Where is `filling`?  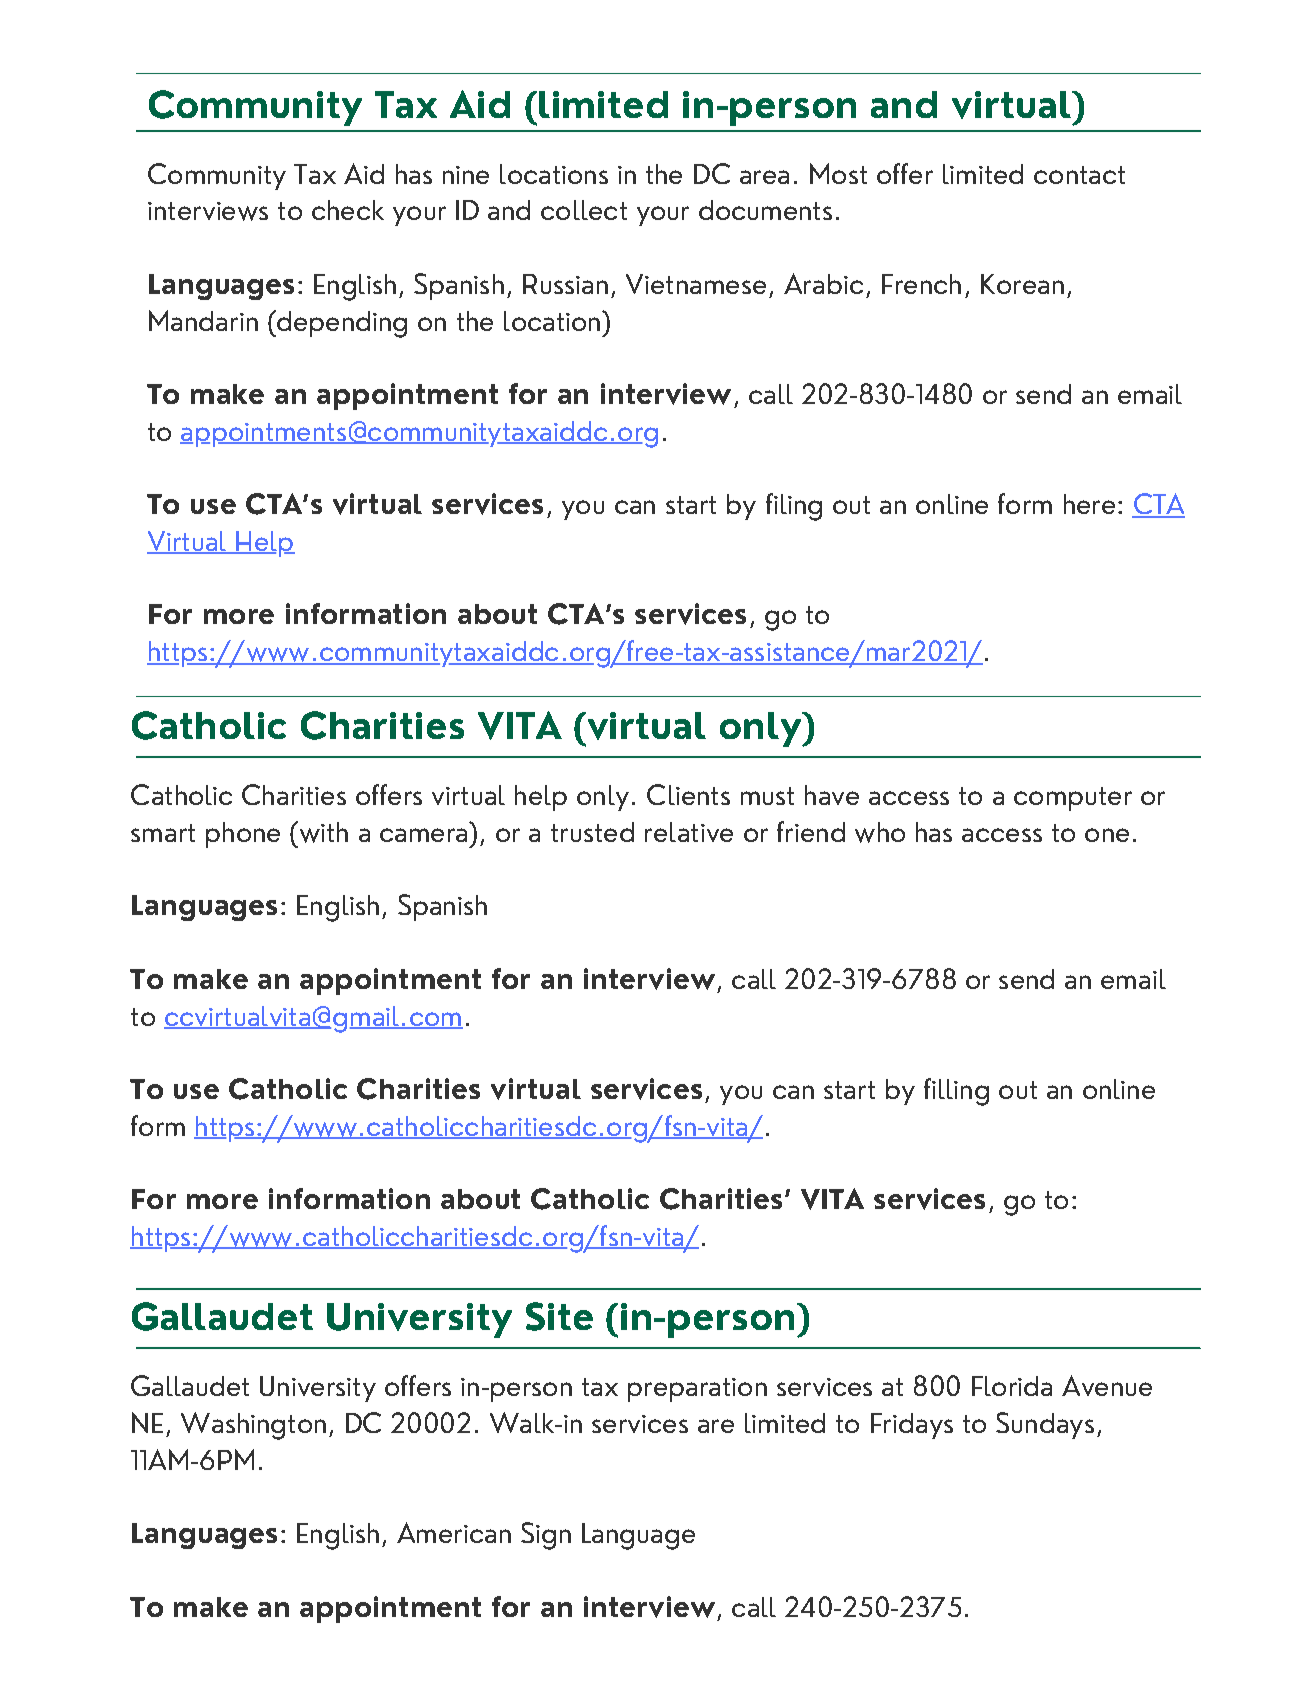 filling is located at coordinates (956, 1092).
